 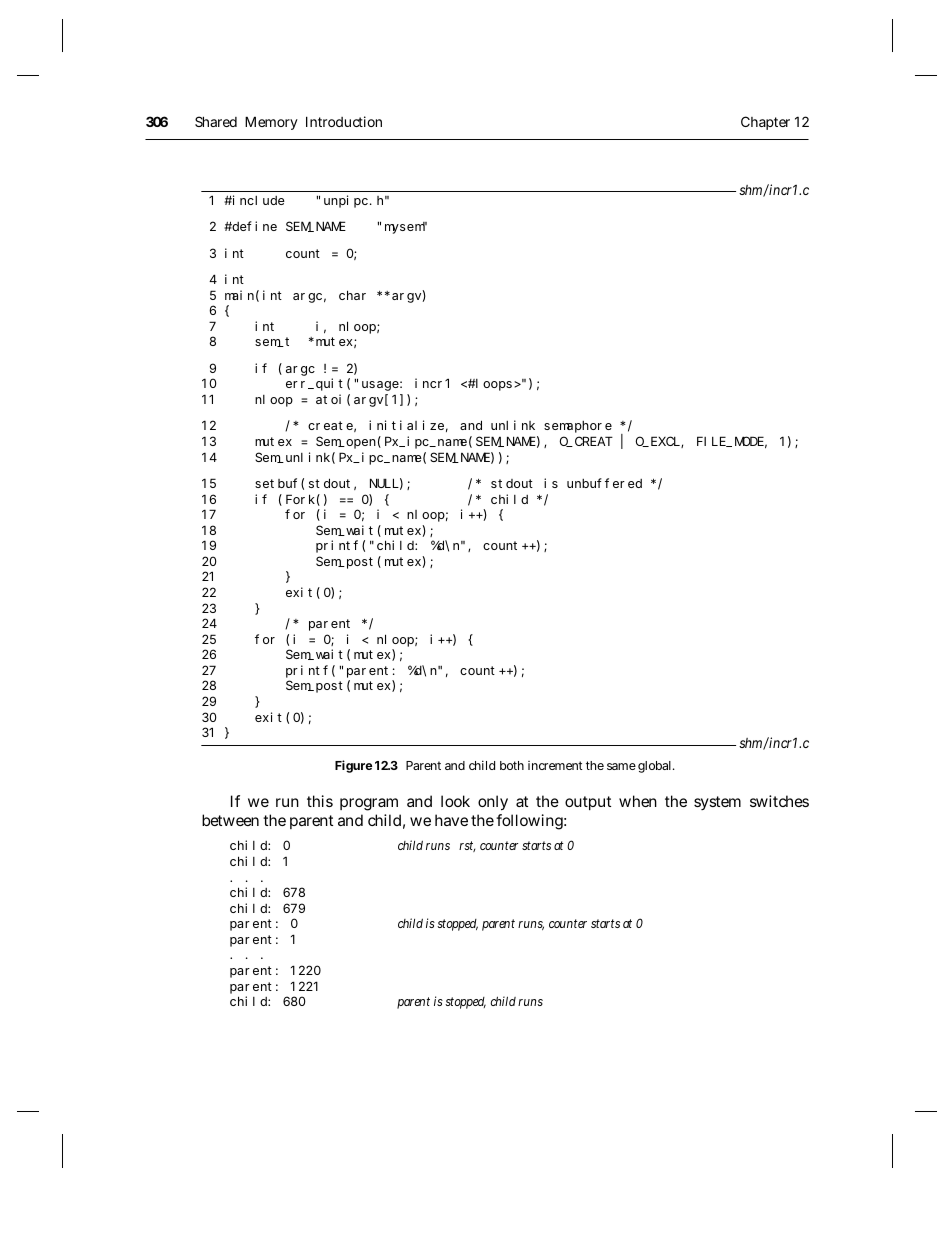 I want to click on char, so click(x=352, y=295).
